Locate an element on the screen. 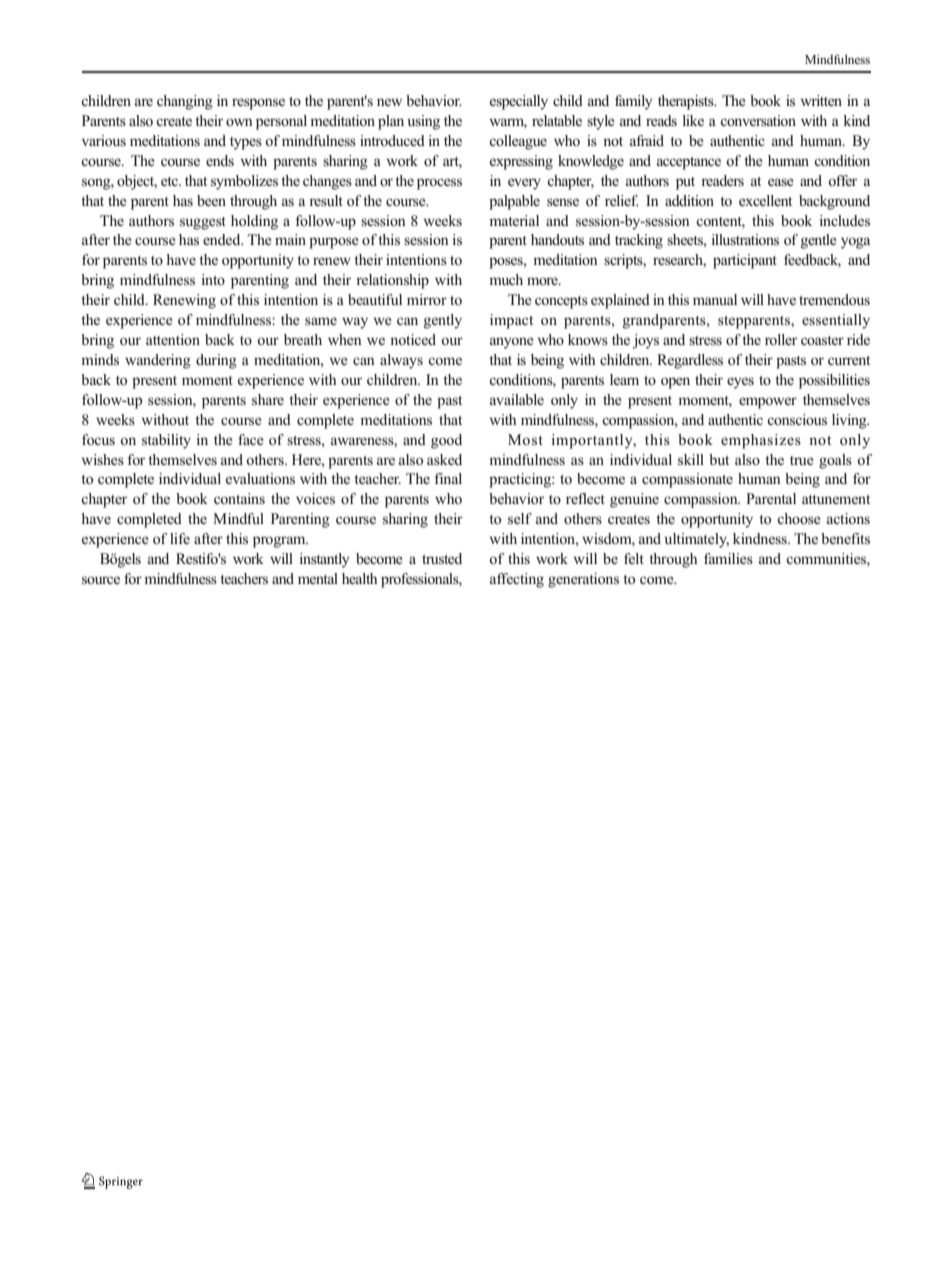  available is located at coordinates (517, 399).
